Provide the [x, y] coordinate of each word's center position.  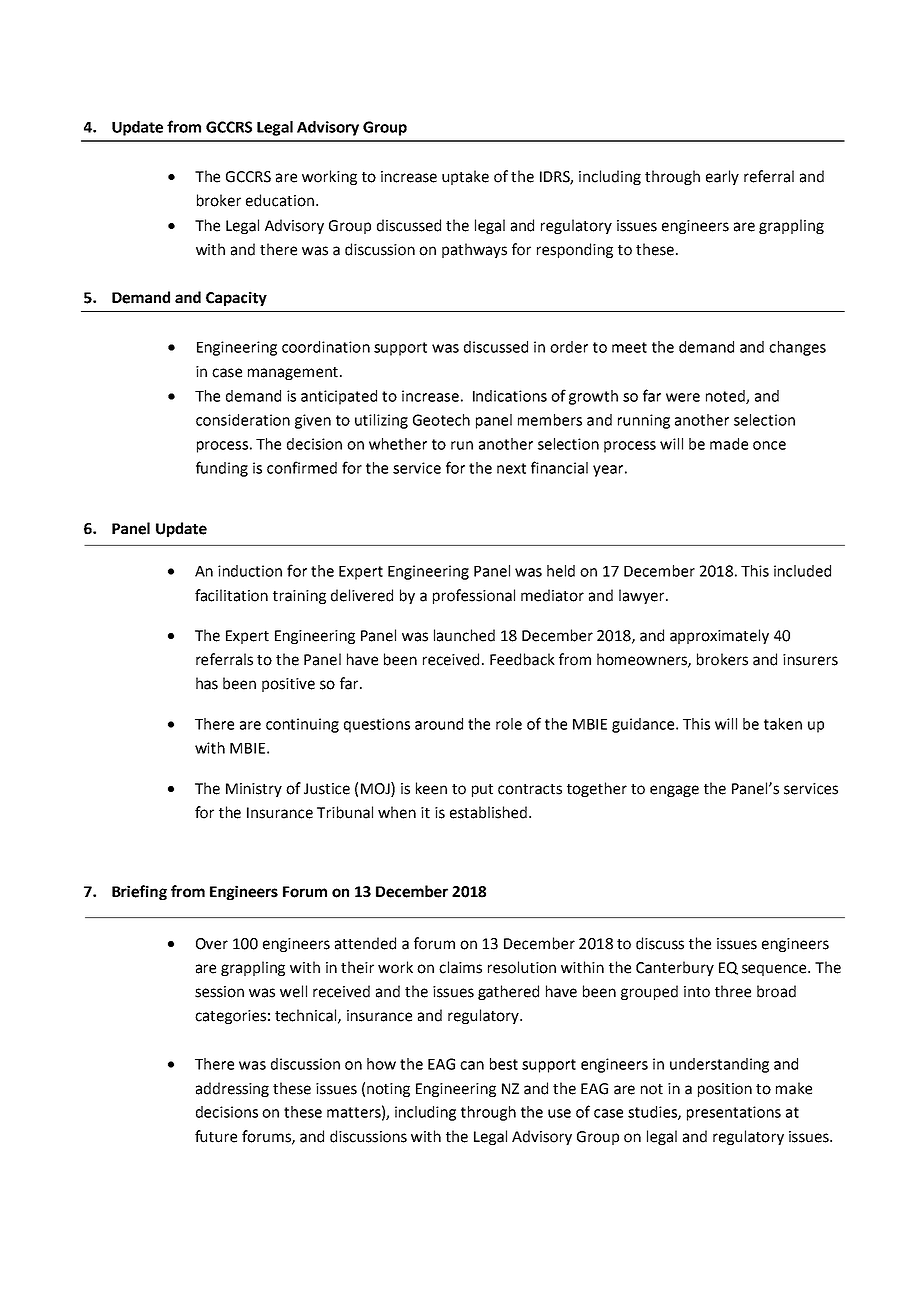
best [504, 1064]
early [722, 177]
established [488, 812]
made [729, 444]
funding [222, 469]
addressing [232, 1089]
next [511, 468]
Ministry [254, 790]
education [280, 200]
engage [674, 791]
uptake [465, 177]
